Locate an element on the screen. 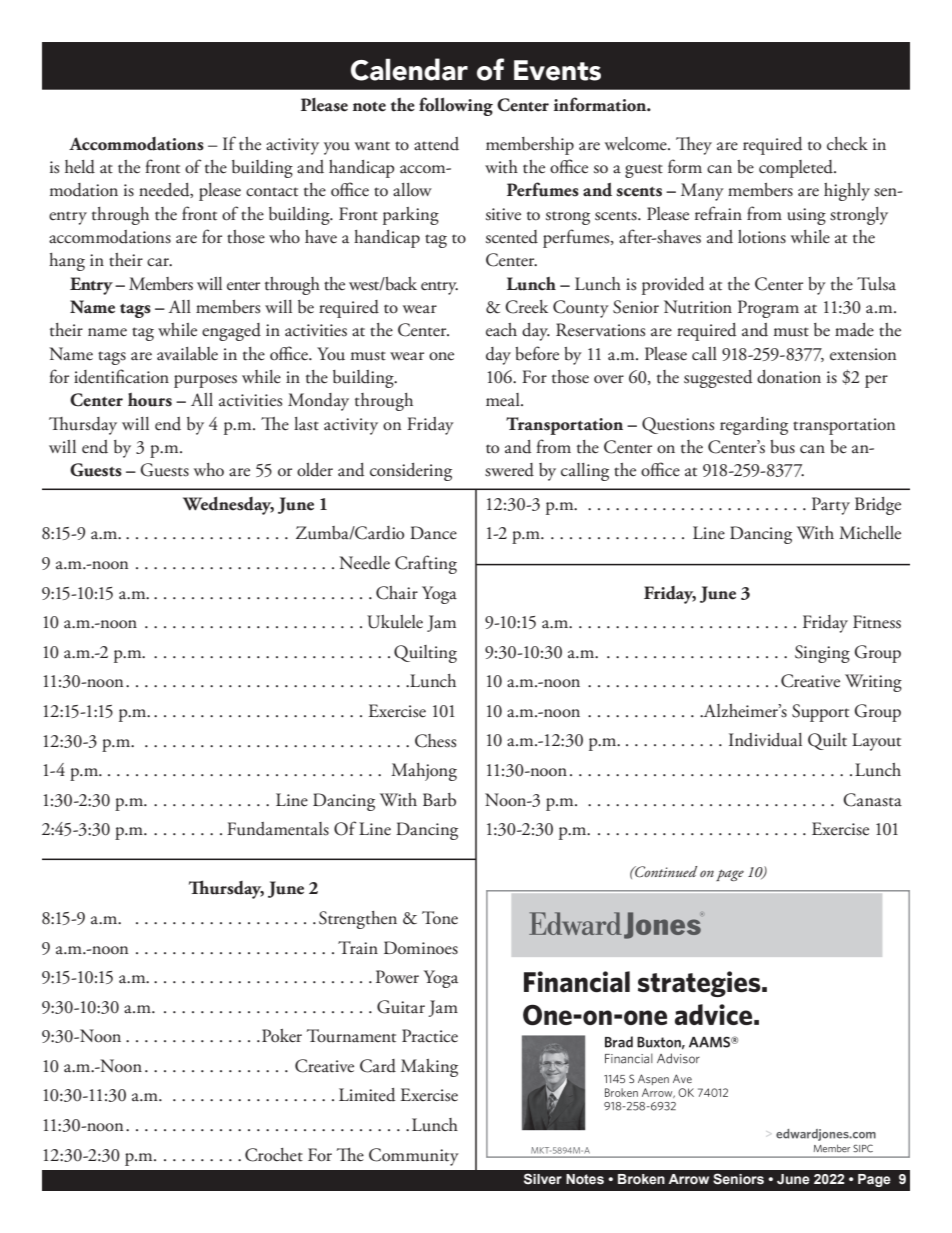  Community is located at coordinates (414, 1157).
